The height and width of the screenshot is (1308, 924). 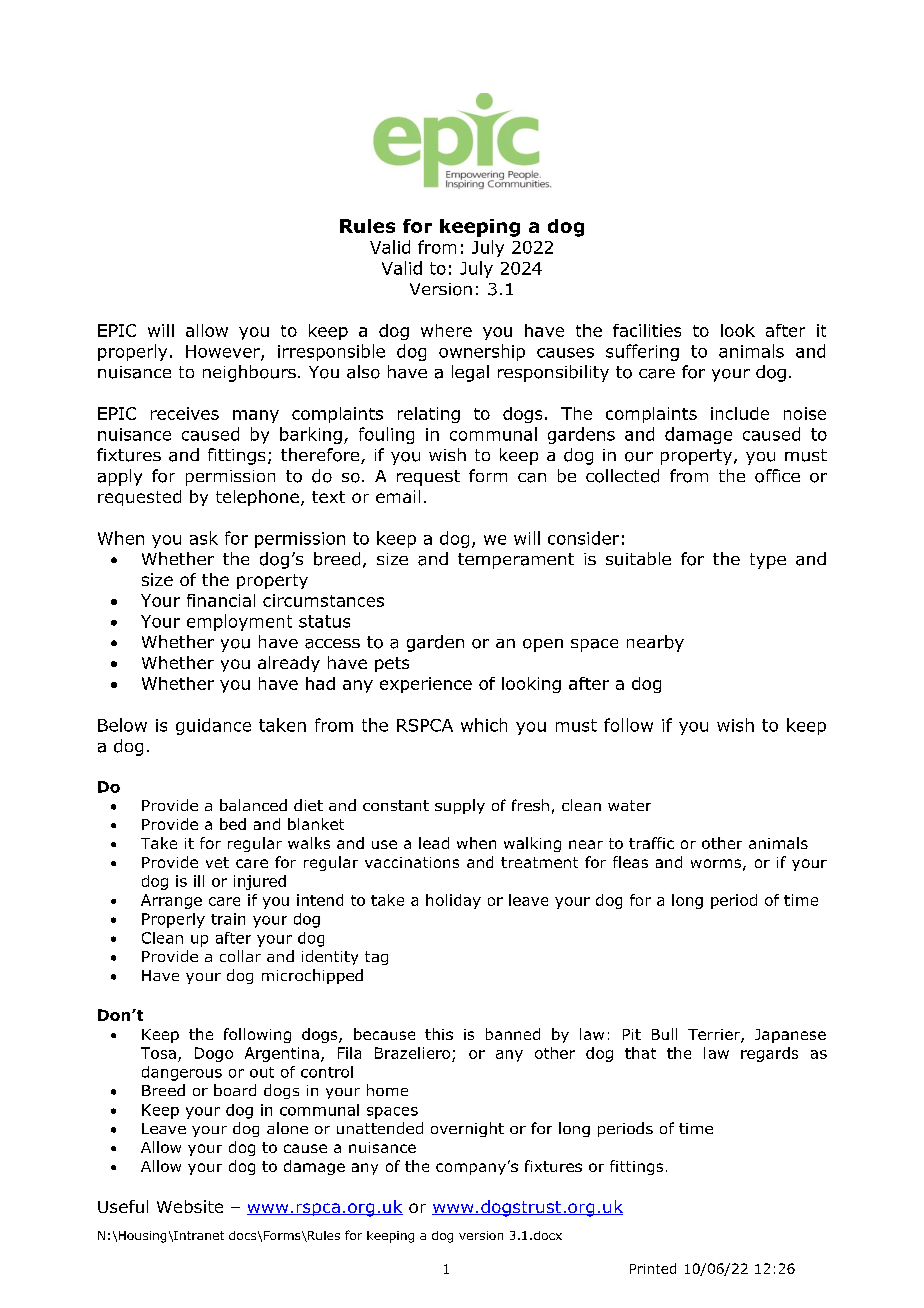 I want to click on financial, so click(x=221, y=600).
